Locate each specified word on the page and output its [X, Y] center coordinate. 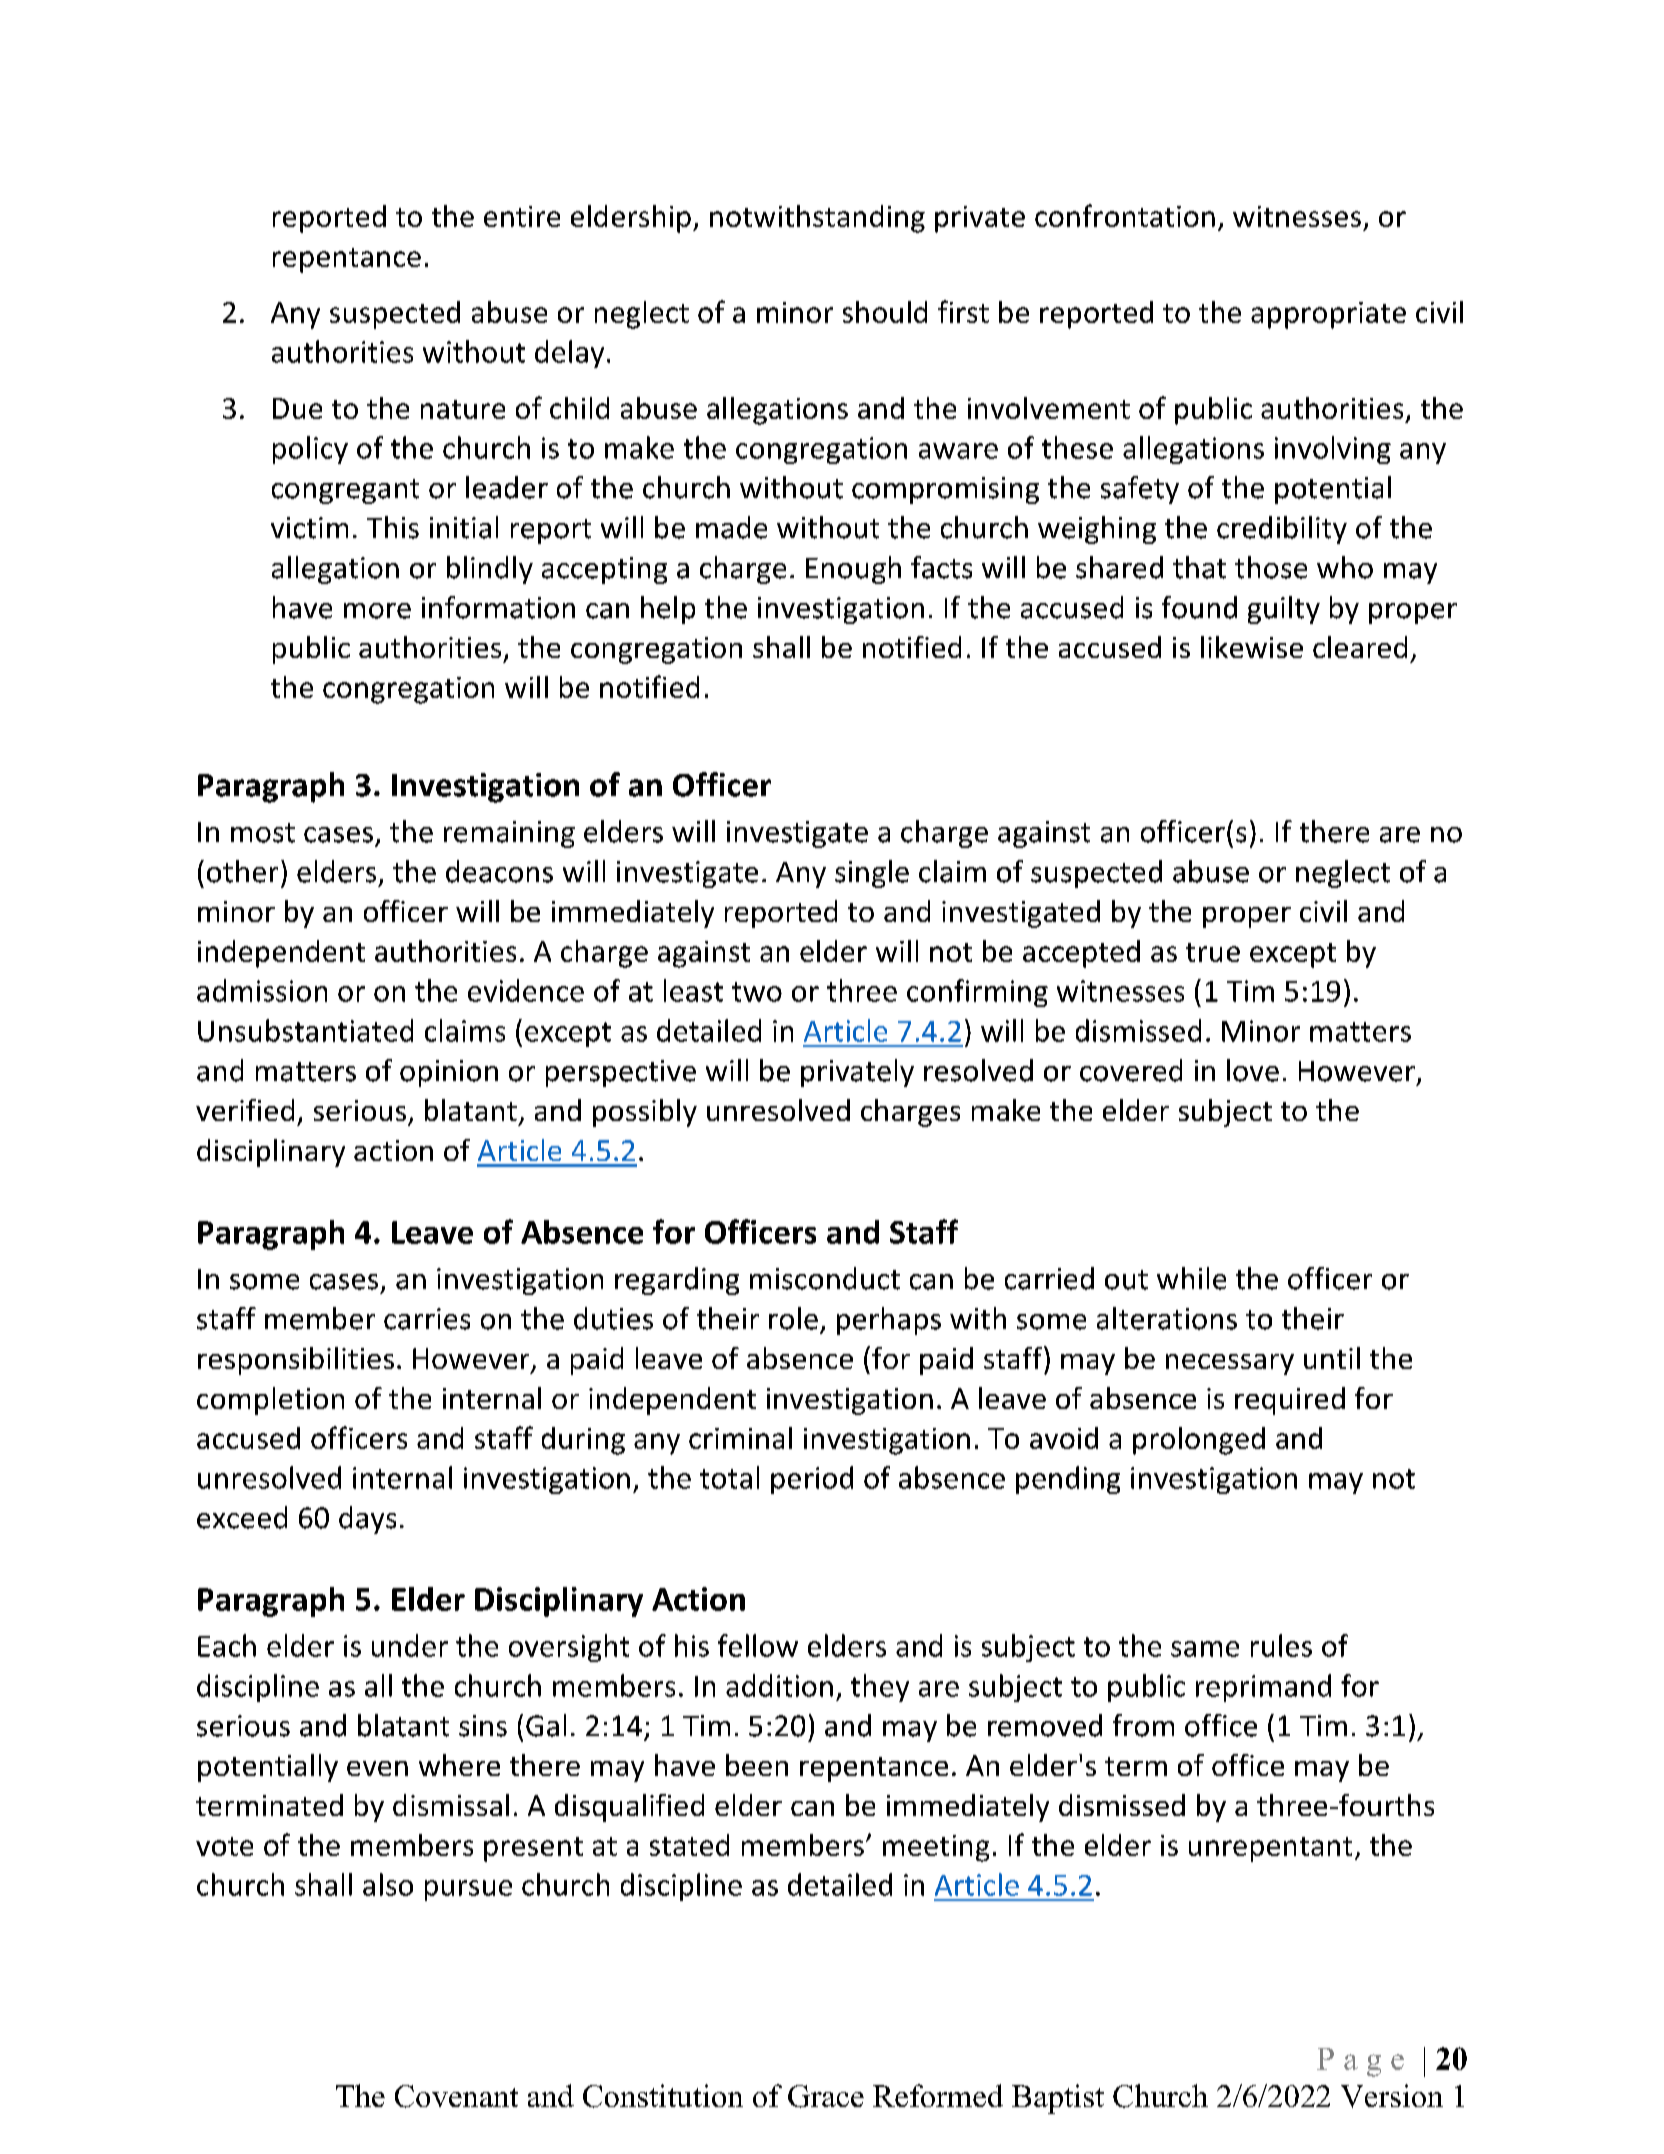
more [377, 611]
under [410, 1645]
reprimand [1263, 1688]
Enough [853, 570]
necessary [1230, 1364]
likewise [1252, 647]
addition [779, 1685]
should [885, 312]
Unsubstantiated [305, 1030]
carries [427, 1319]
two [757, 992]
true [1213, 952]
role [793, 1318]
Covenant [456, 2096]
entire [522, 216]
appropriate [1328, 315]
